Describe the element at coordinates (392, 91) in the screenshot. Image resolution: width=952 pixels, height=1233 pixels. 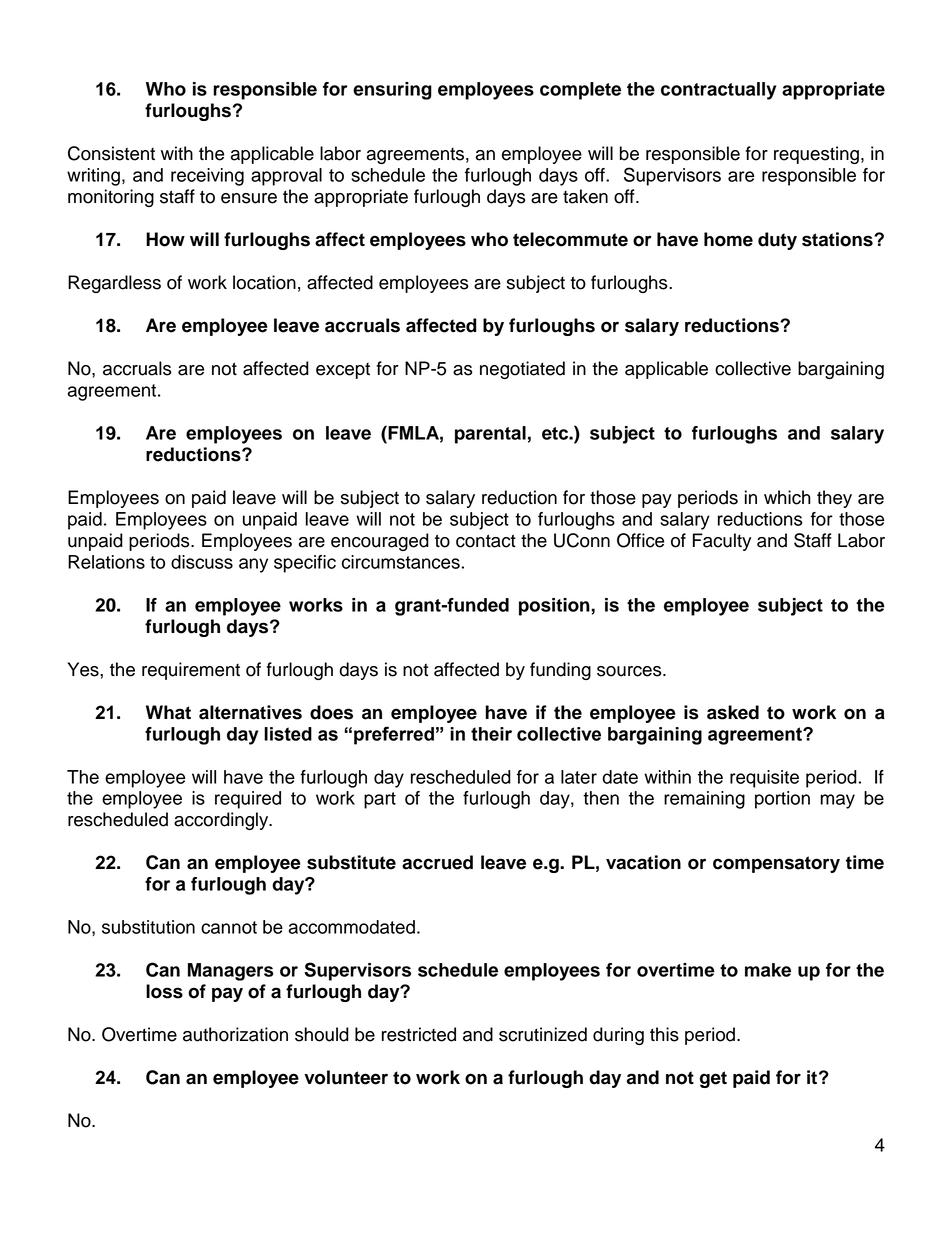
I see `ensuring` at that location.
